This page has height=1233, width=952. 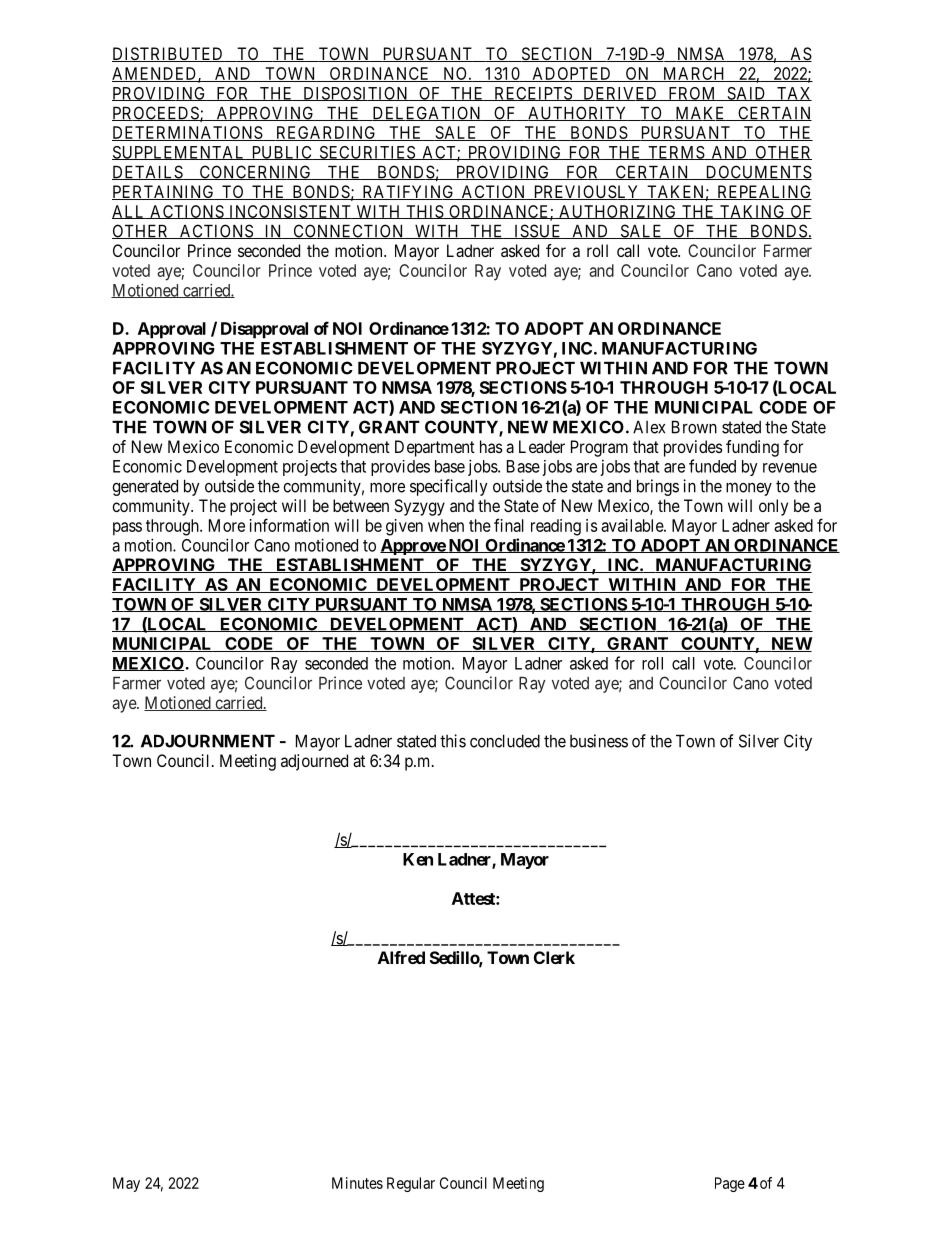 I want to click on Department, so click(x=435, y=448).
